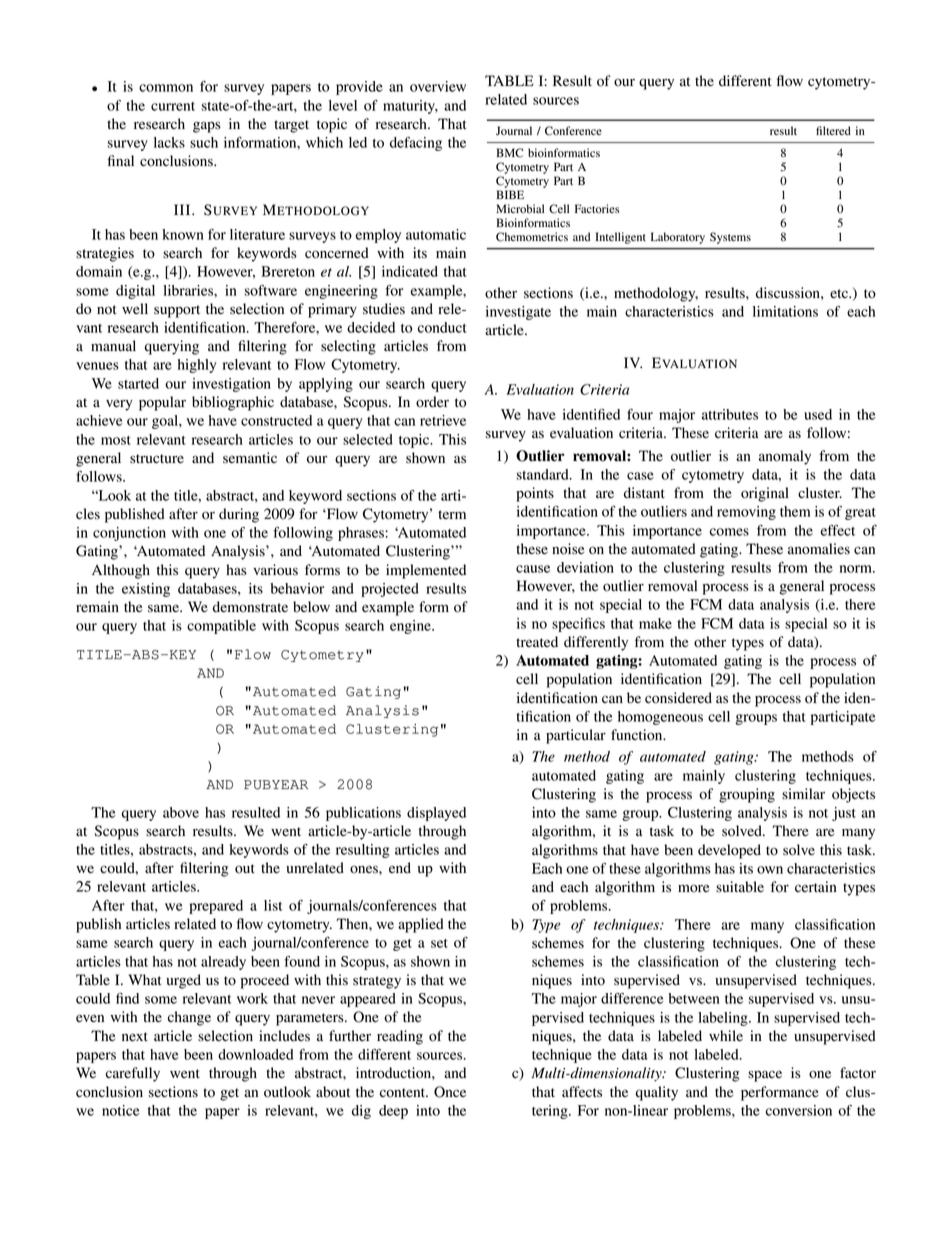 This document has height=1233, width=952. Describe the element at coordinates (146, 590) in the document. I see `existing` at that location.
